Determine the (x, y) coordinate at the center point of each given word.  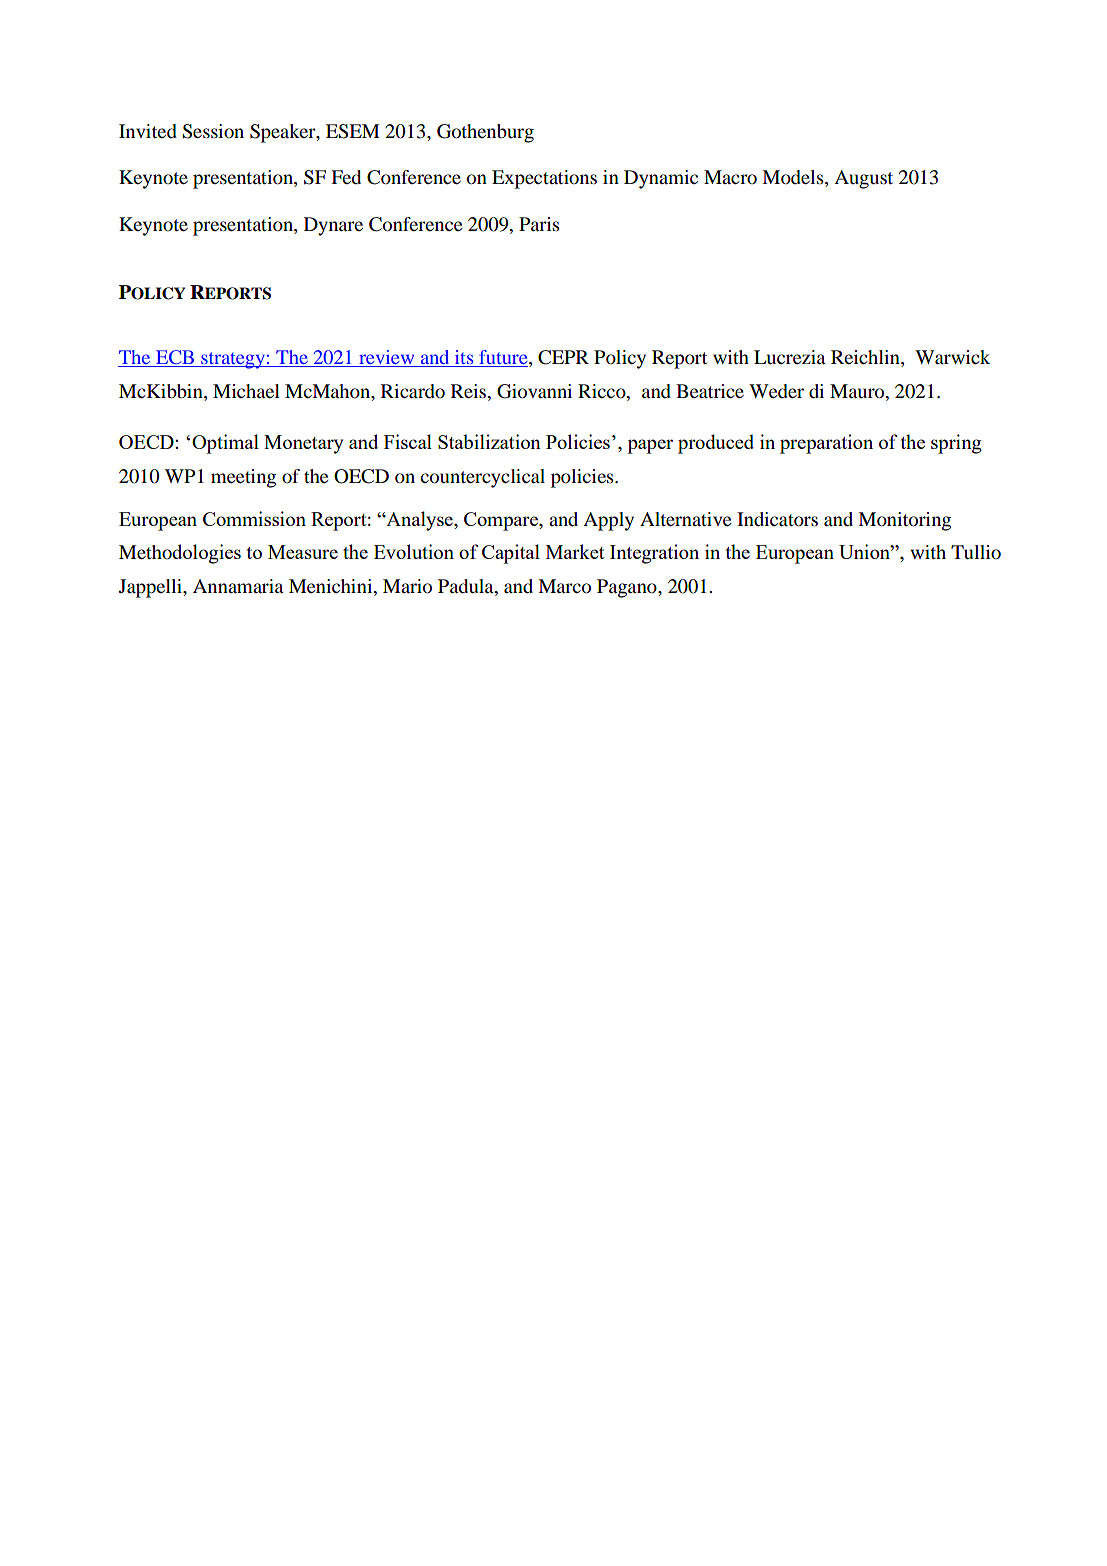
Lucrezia (790, 357)
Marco (564, 586)
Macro (730, 177)
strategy (233, 360)
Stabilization (489, 441)
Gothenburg (485, 133)
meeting (243, 478)
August (863, 179)
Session (213, 131)
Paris (539, 224)
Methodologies (180, 554)
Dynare (333, 226)
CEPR (563, 357)
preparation (826, 444)
